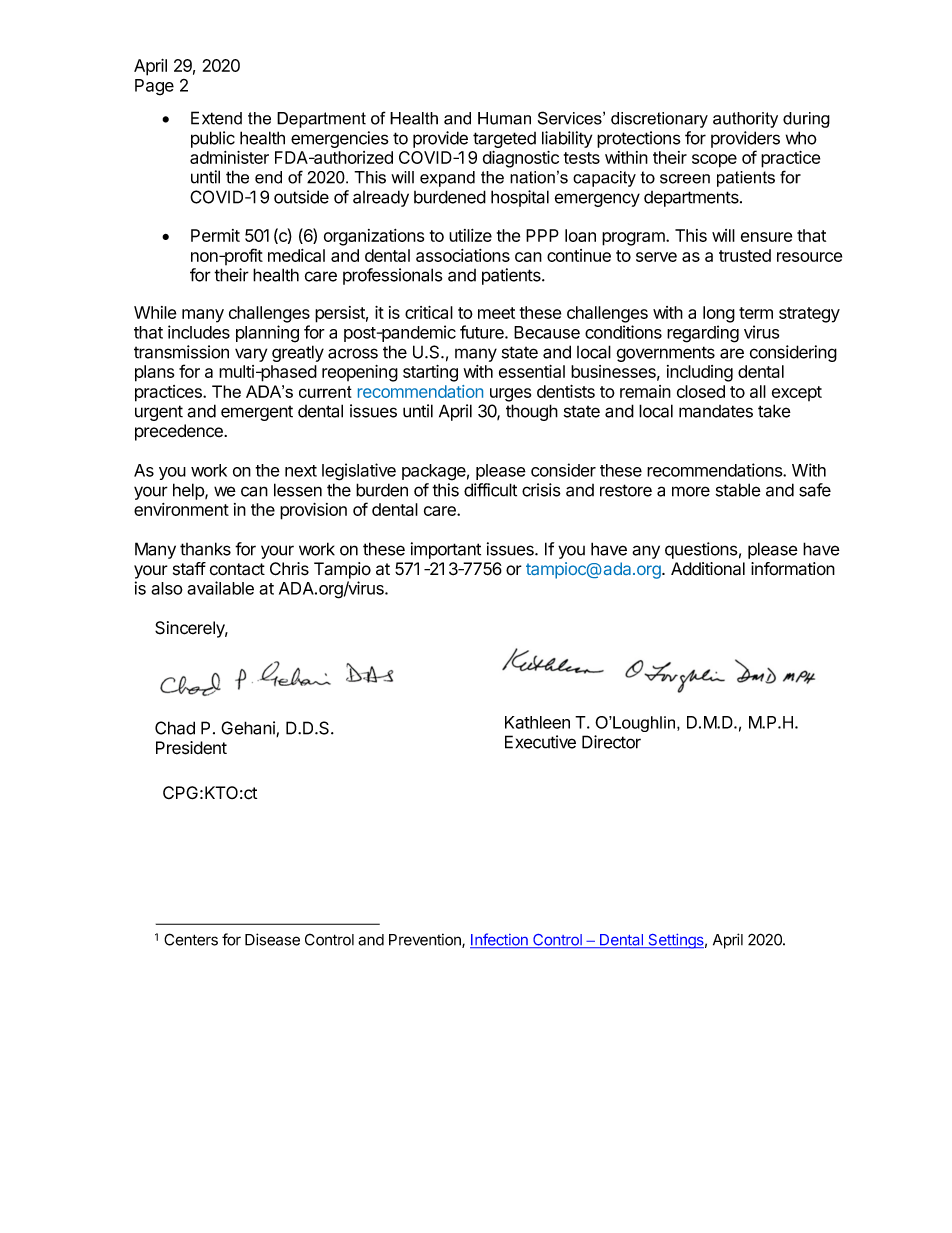  I want to click on authority, so click(745, 120).
